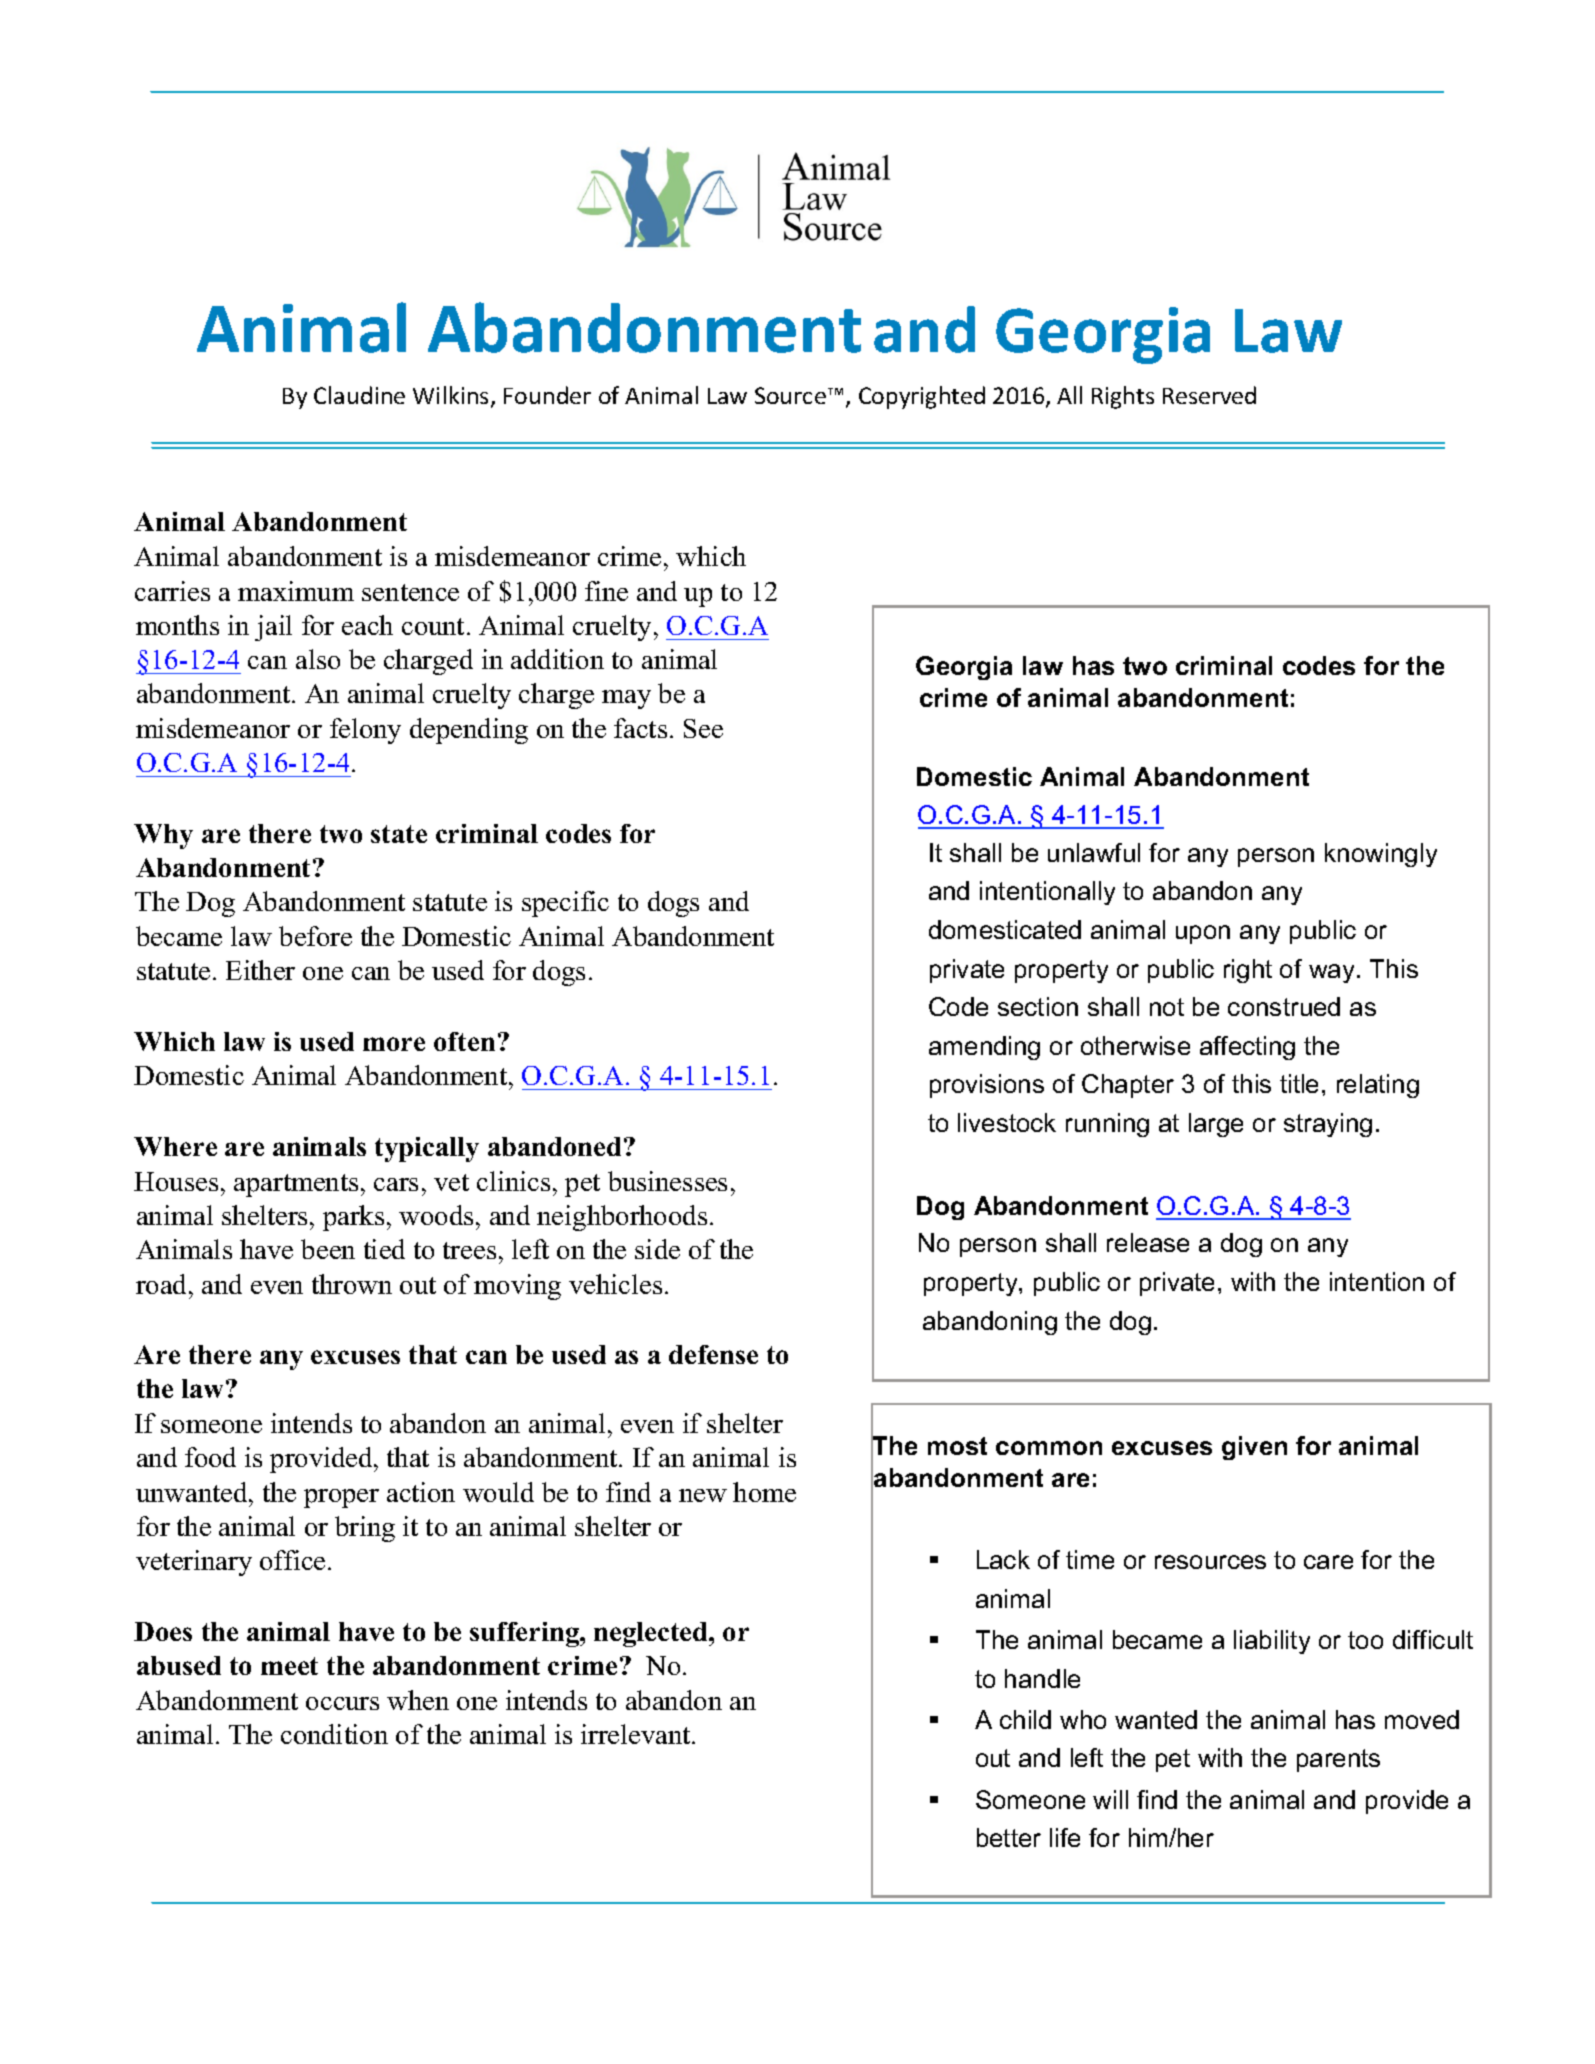 This screenshot has height=2064, width=1595. What do you see at coordinates (296, 1185) in the screenshot?
I see `apartments` at bounding box center [296, 1185].
